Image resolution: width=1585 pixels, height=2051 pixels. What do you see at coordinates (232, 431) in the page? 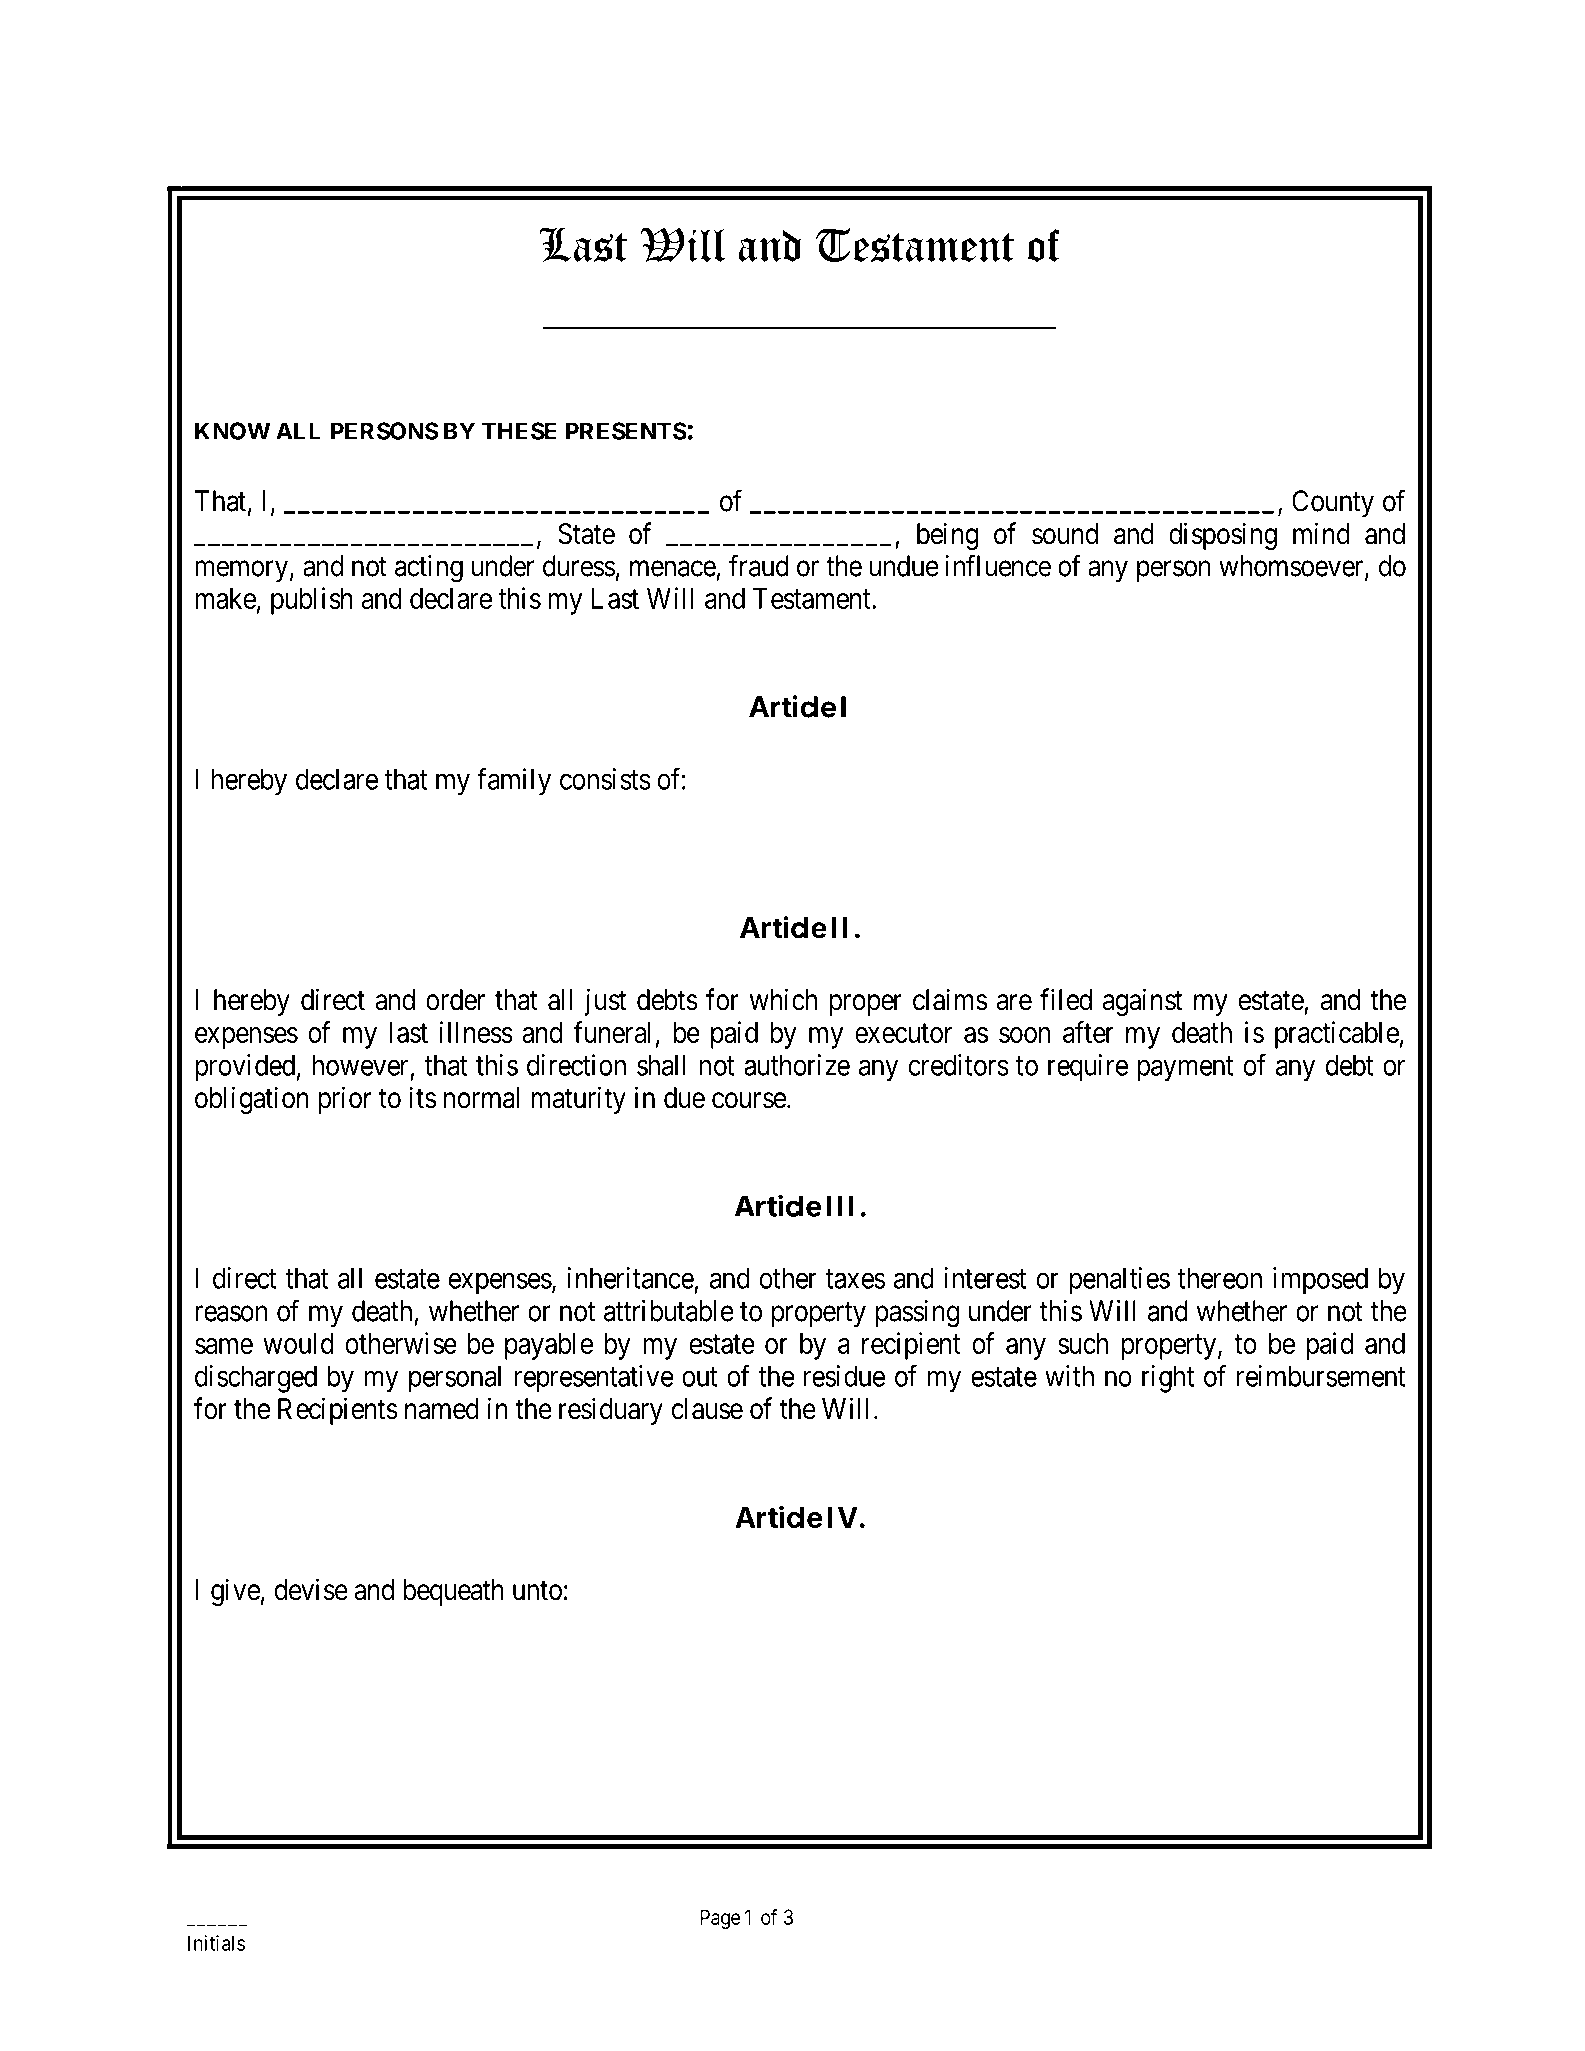
I see `KNOW` at bounding box center [232, 431].
